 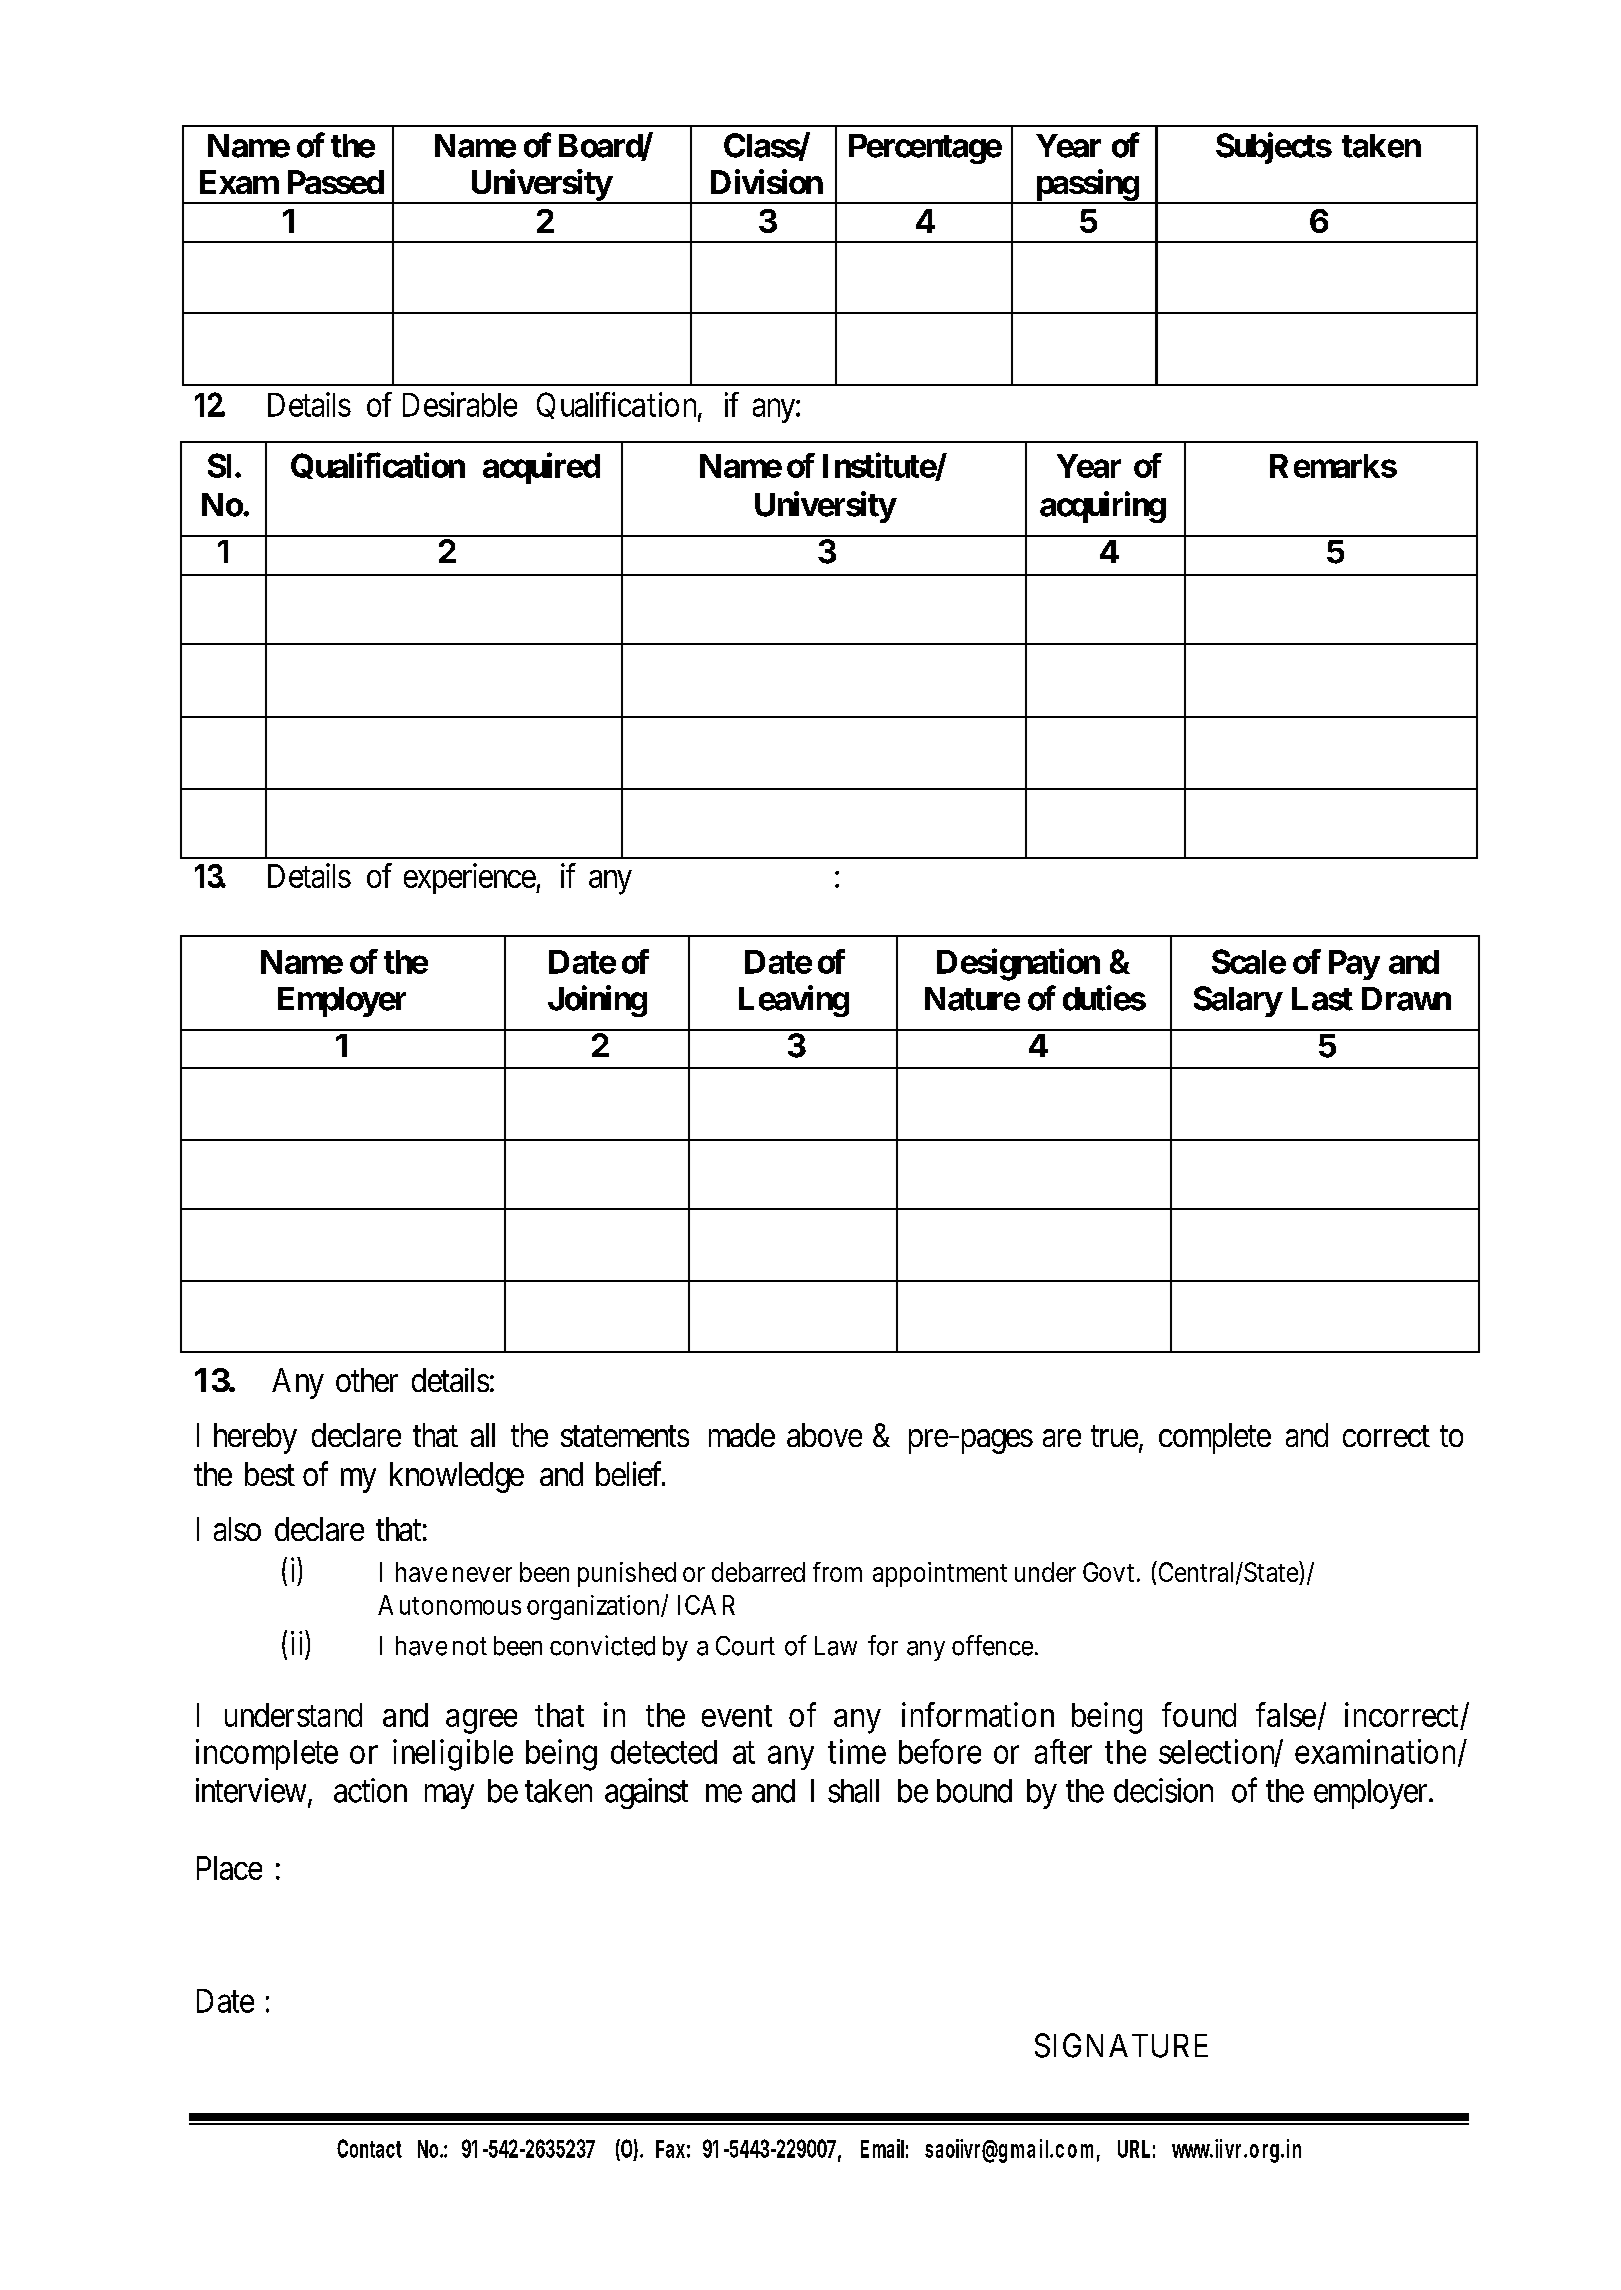 What do you see at coordinates (367, 1380) in the screenshot?
I see `other` at bounding box center [367, 1380].
